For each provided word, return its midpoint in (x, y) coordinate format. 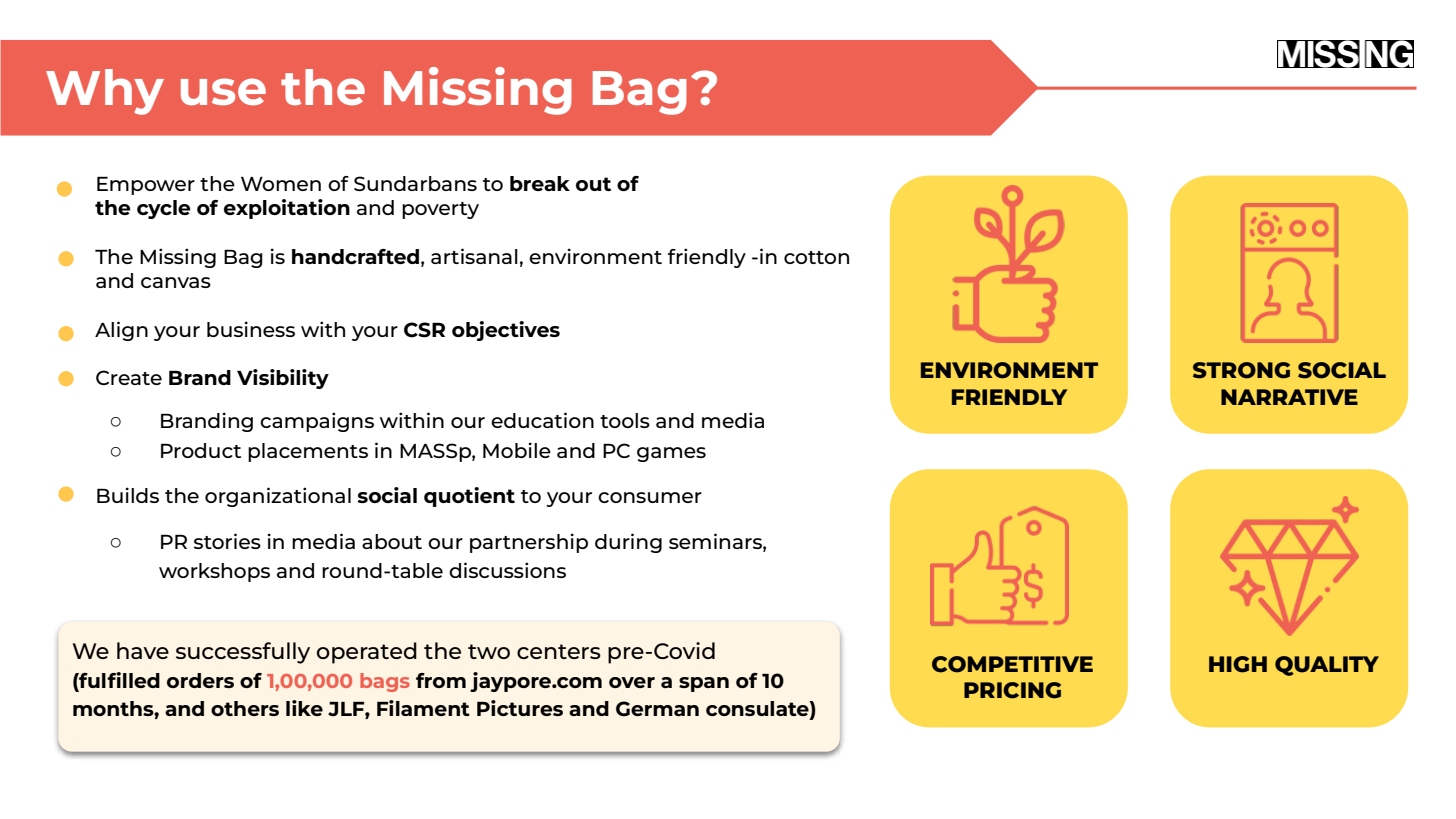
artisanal (474, 256)
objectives (506, 331)
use (223, 91)
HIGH (1238, 664)
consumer (650, 497)
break (540, 183)
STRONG (1241, 370)
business (251, 329)
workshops (214, 572)
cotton (816, 257)
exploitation (287, 209)
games (671, 454)
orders (200, 680)
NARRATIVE (1289, 397)
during (628, 543)
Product (201, 450)
